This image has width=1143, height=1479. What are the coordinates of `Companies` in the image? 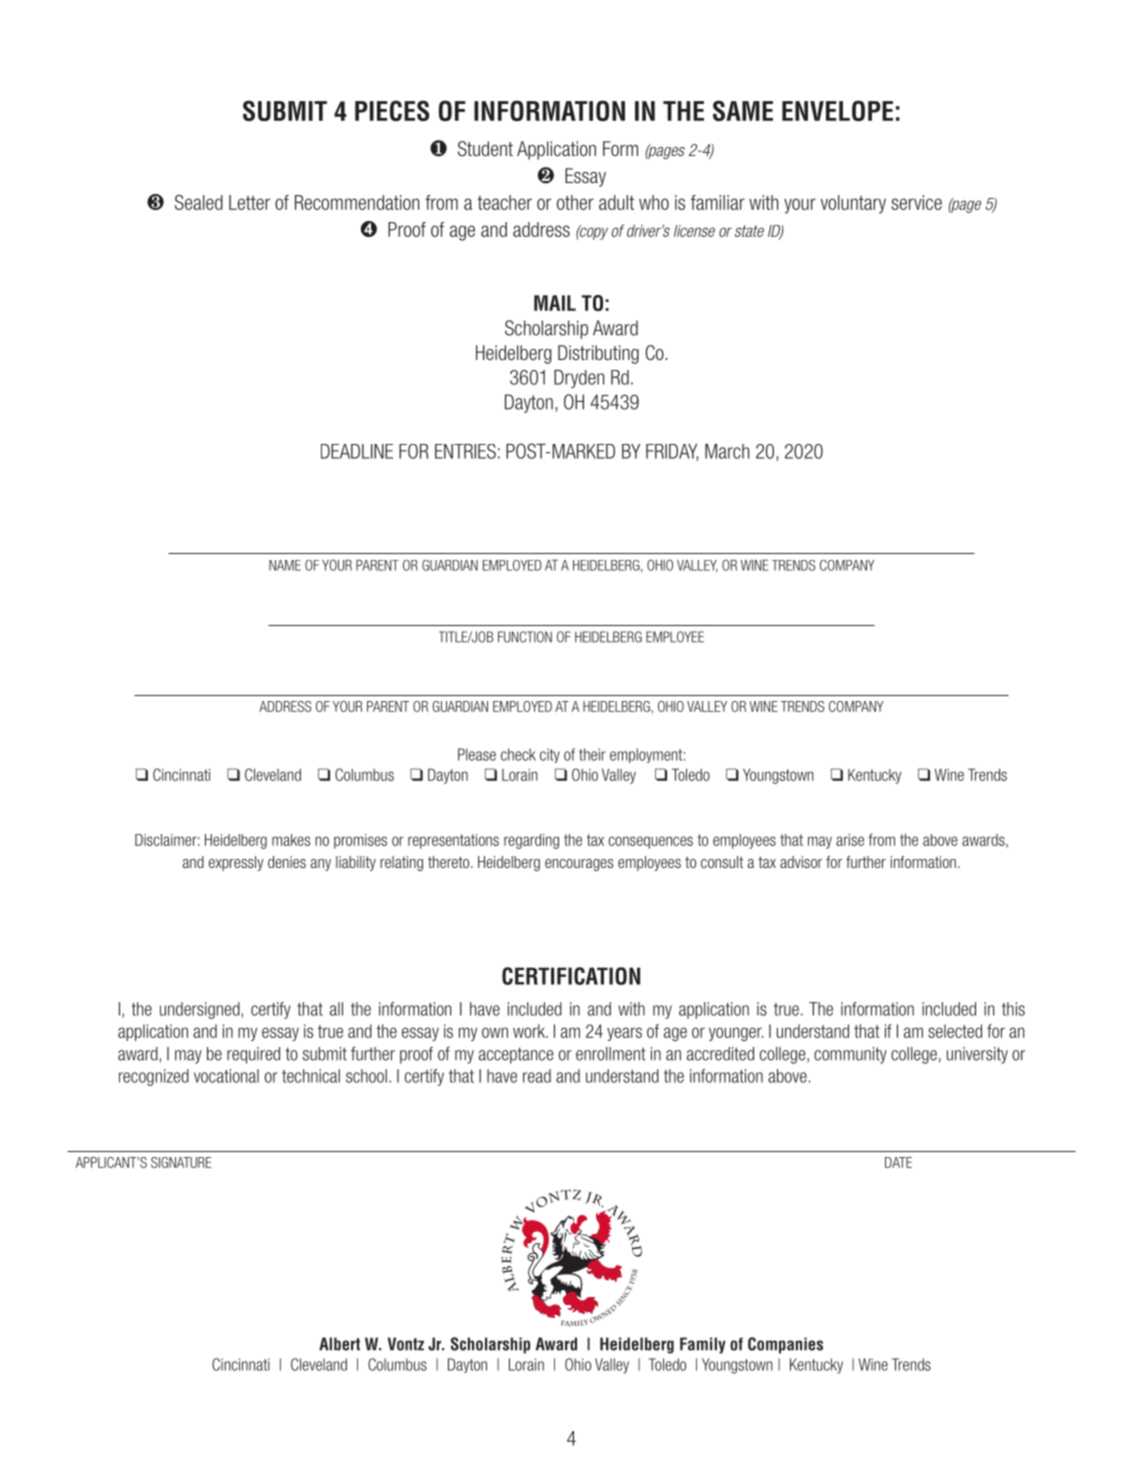 It's located at (785, 1345).
